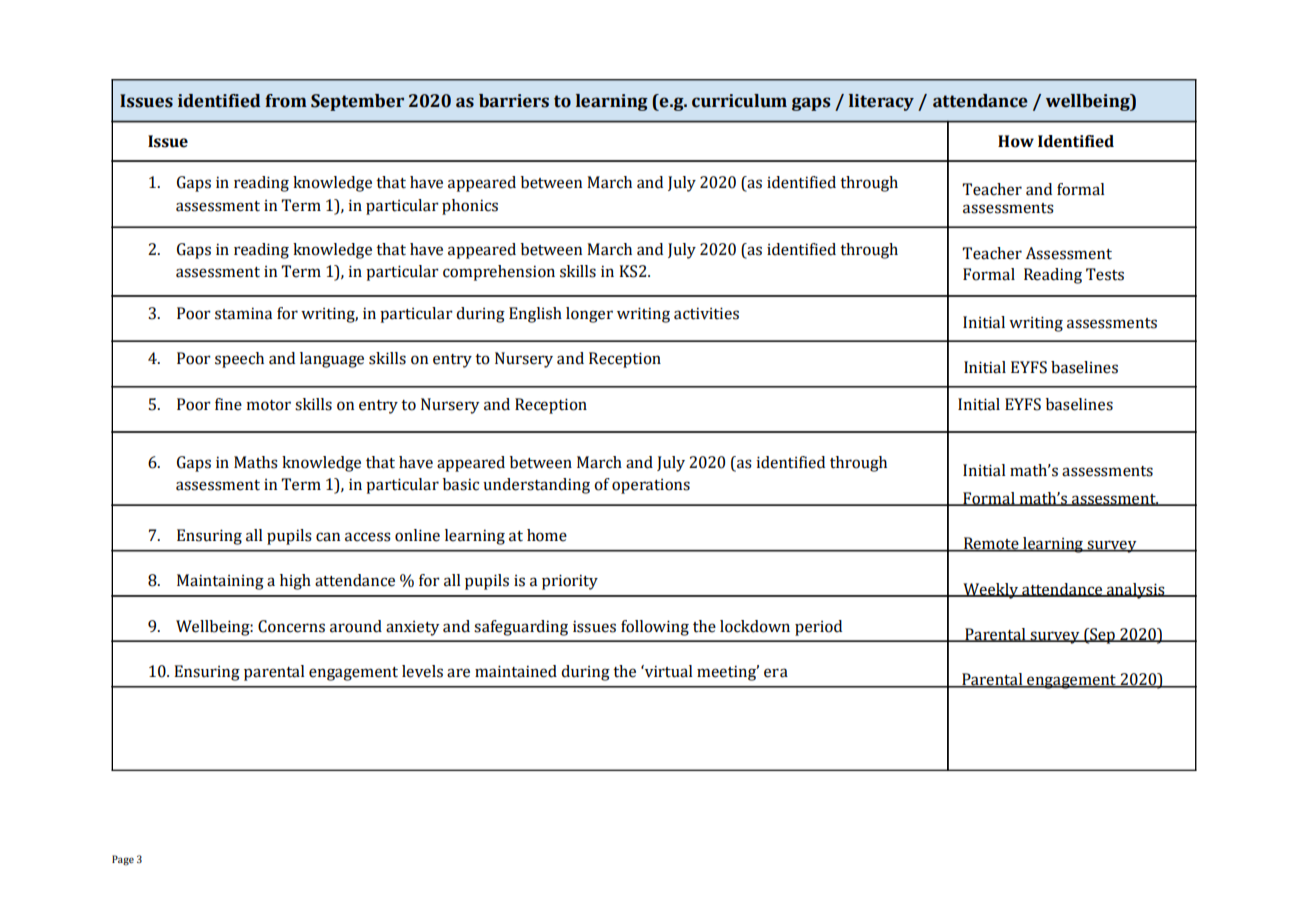 The width and height of the image is (1308, 924). I want to click on Page, so click(123, 860).
